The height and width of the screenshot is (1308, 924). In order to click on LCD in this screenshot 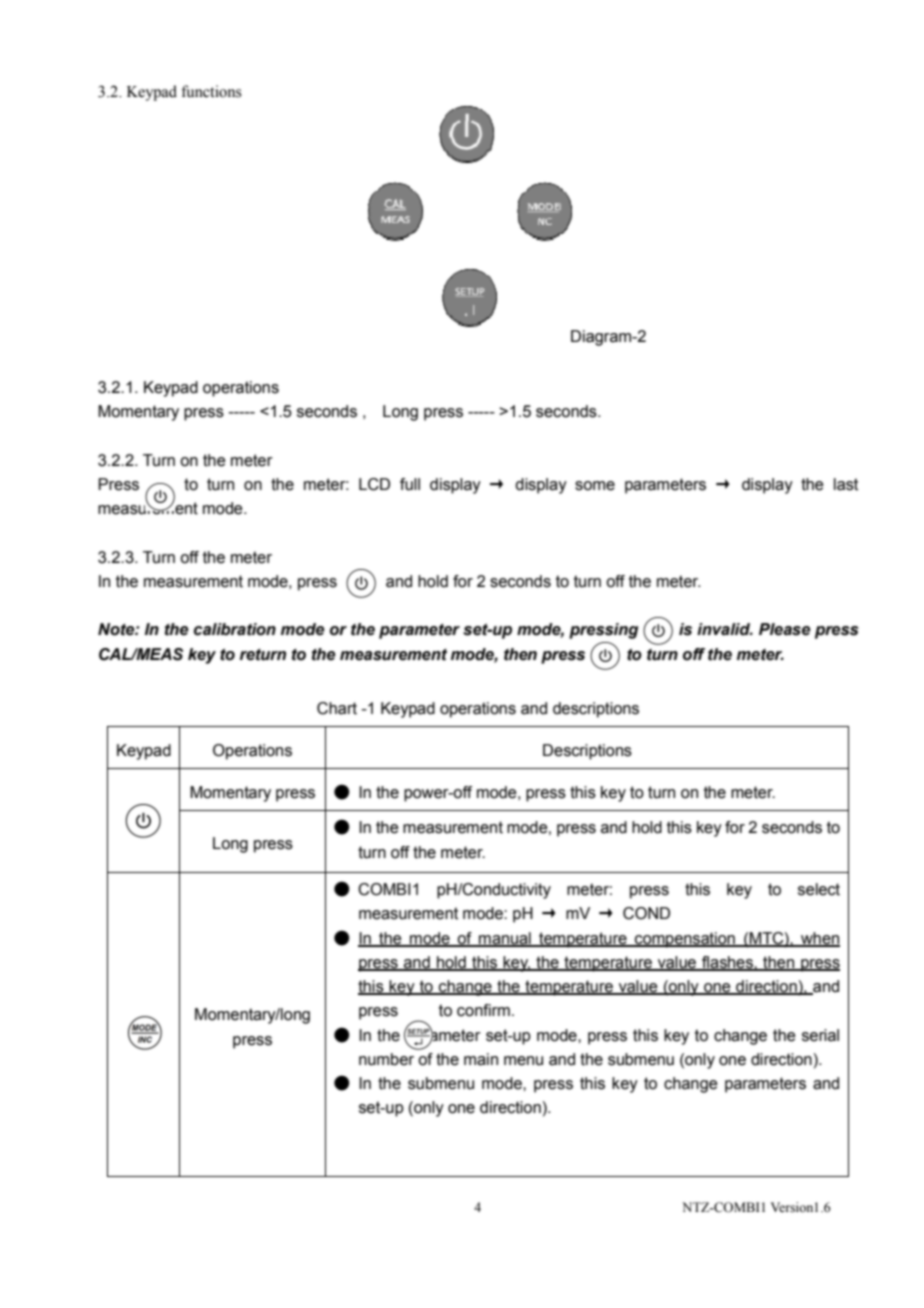, I will do `click(374, 484)`.
